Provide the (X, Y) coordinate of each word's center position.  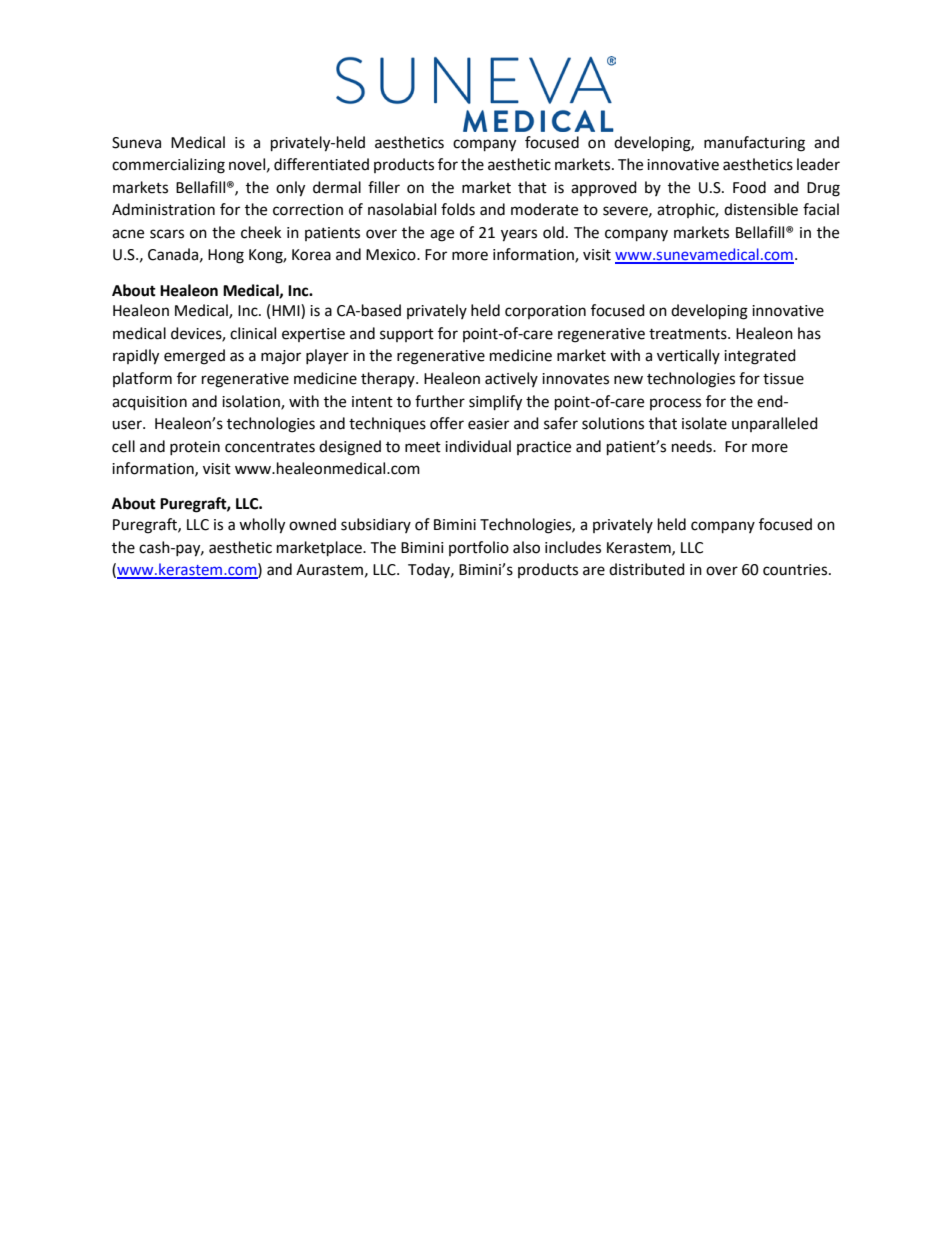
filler (384, 187)
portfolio (479, 548)
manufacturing (754, 144)
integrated (760, 357)
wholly (262, 526)
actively (511, 379)
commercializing (168, 166)
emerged (194, 357)
